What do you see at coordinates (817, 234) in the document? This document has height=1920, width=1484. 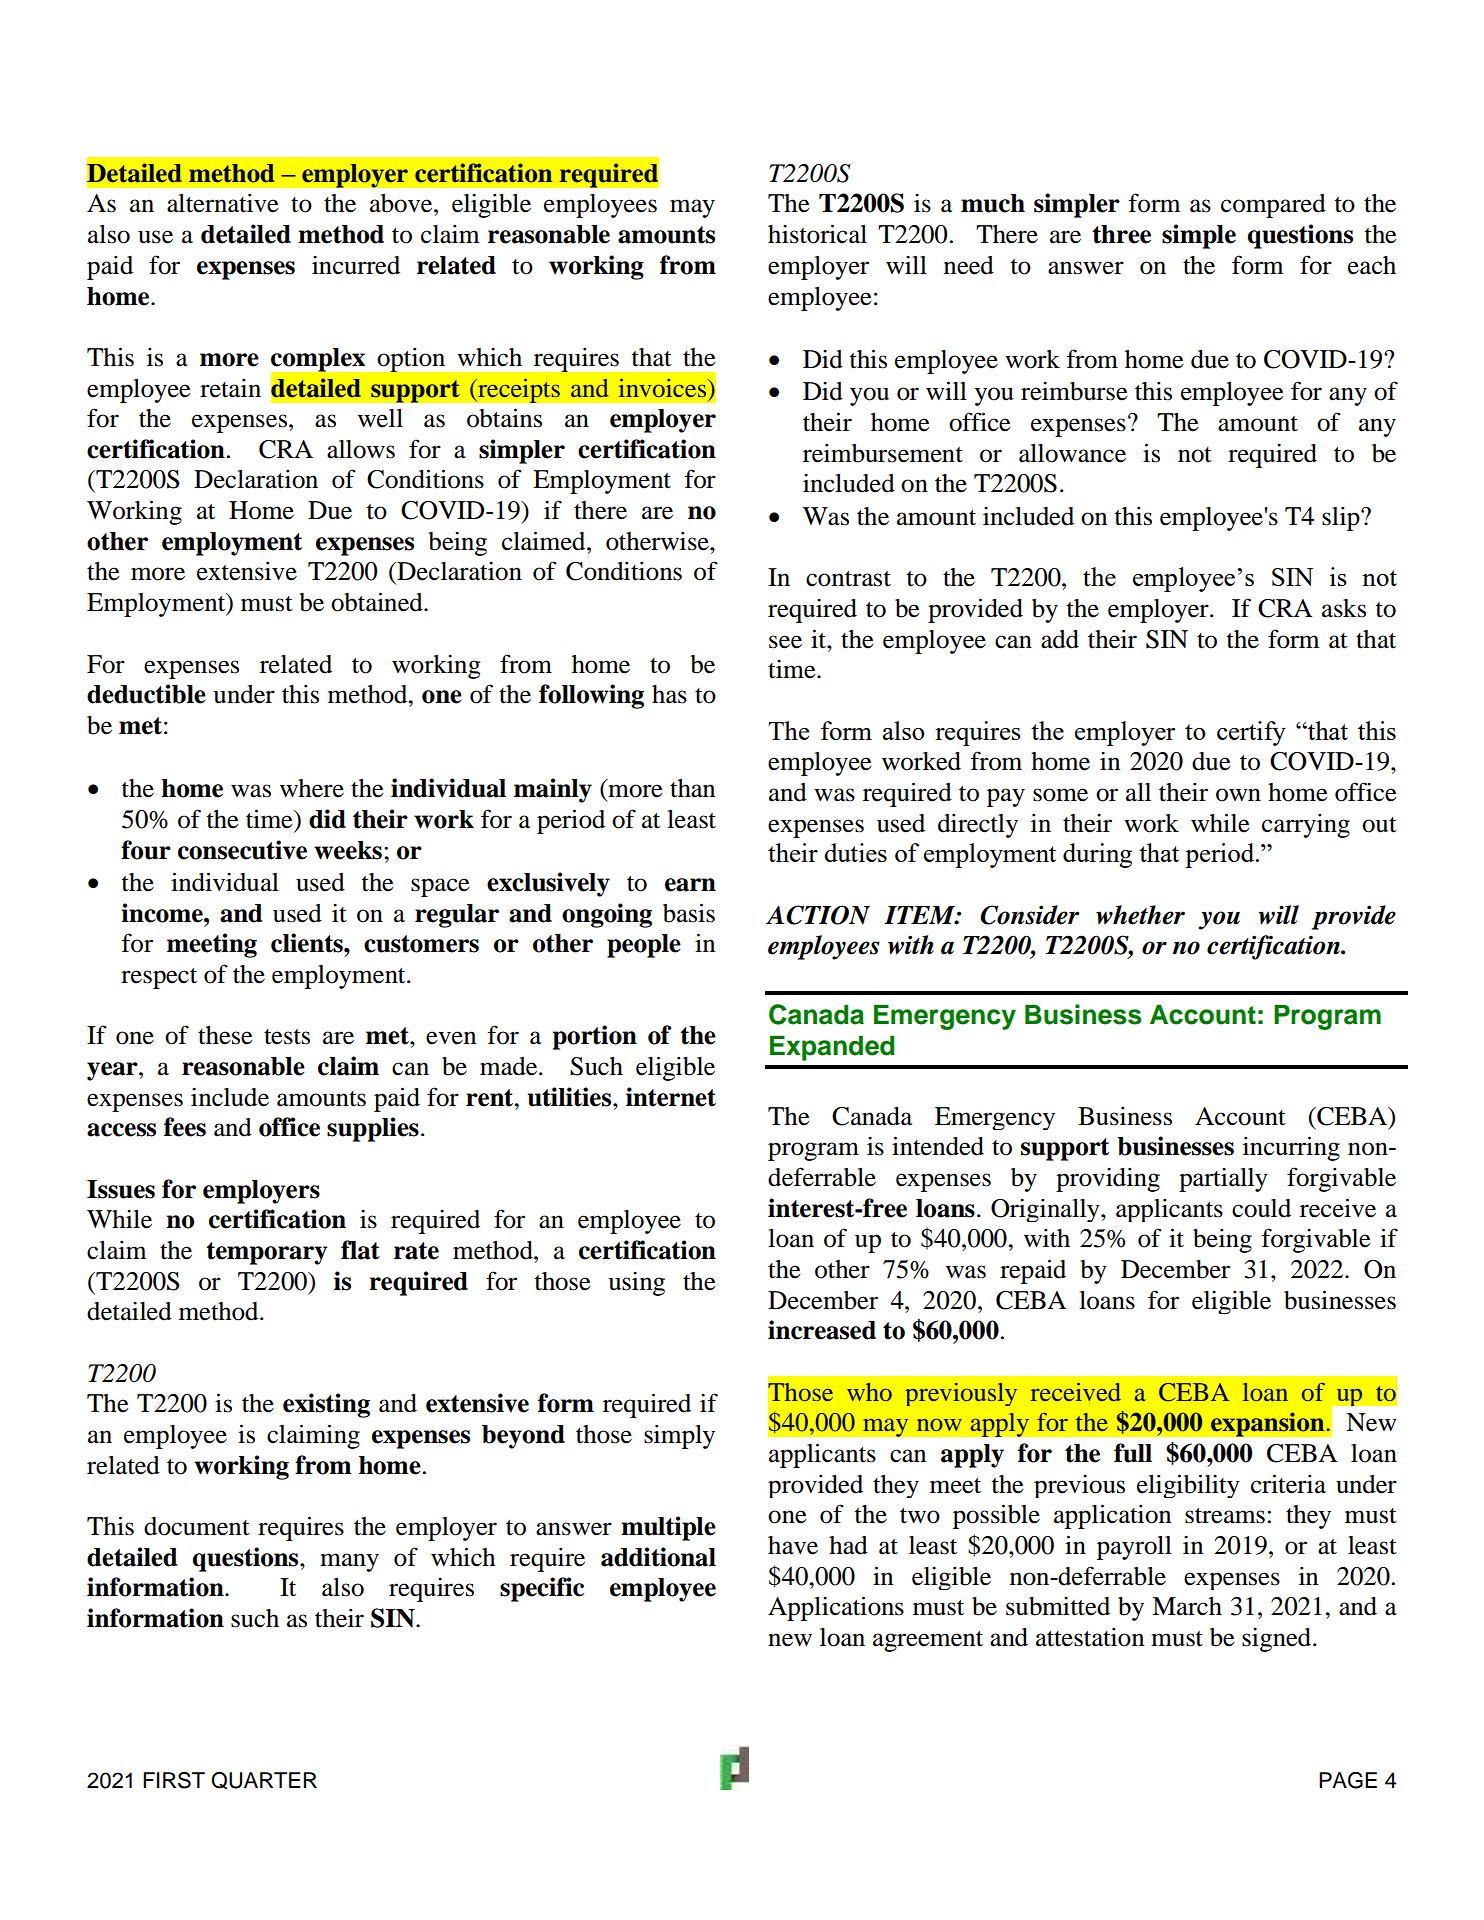 I see `historical` at bounding box center [817, 234].
